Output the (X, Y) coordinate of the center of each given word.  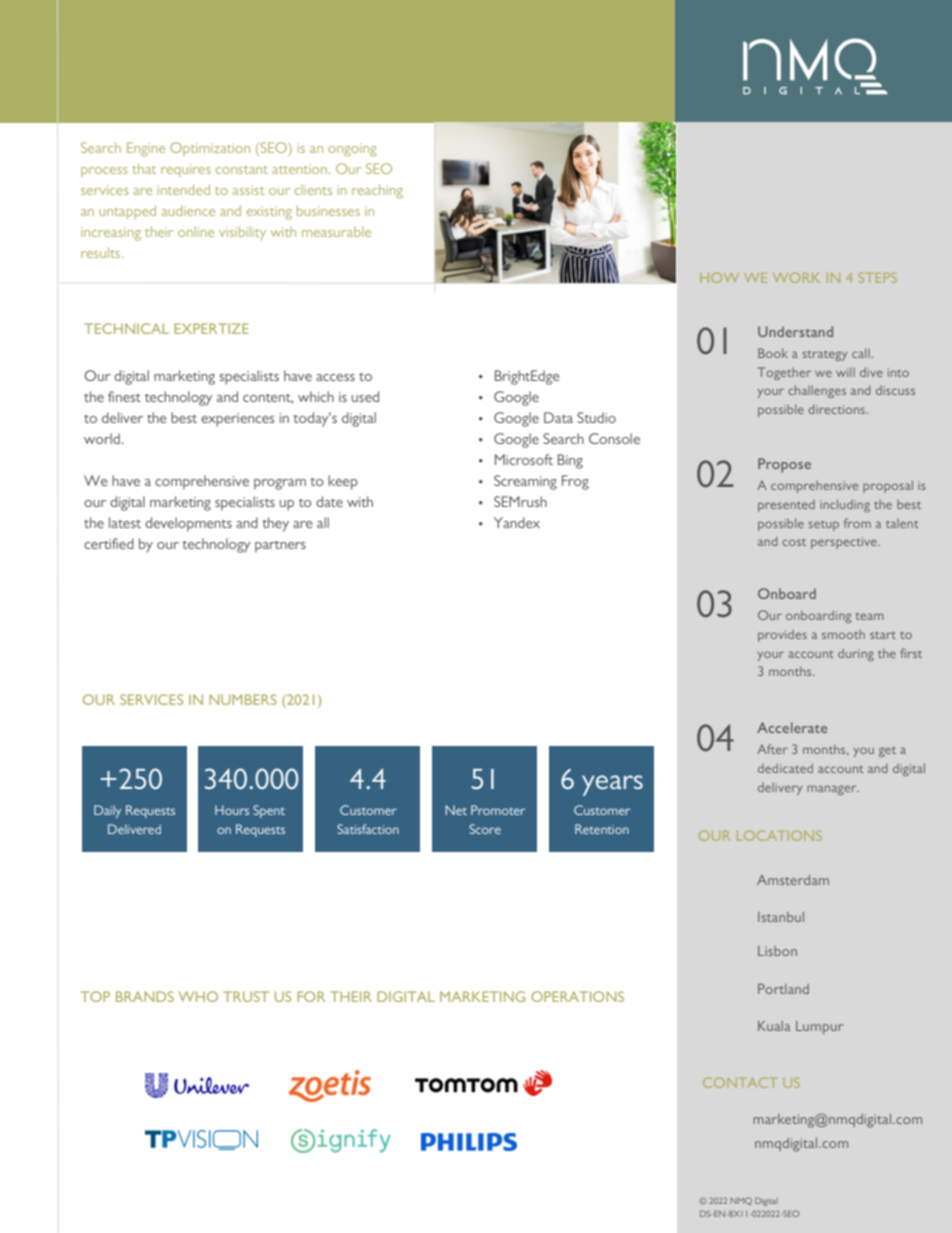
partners (280, 547)
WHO (198, 996)
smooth (843, 634)
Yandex (517, 522)
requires (186, 170)
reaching (377, 191)
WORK (796, 277)
